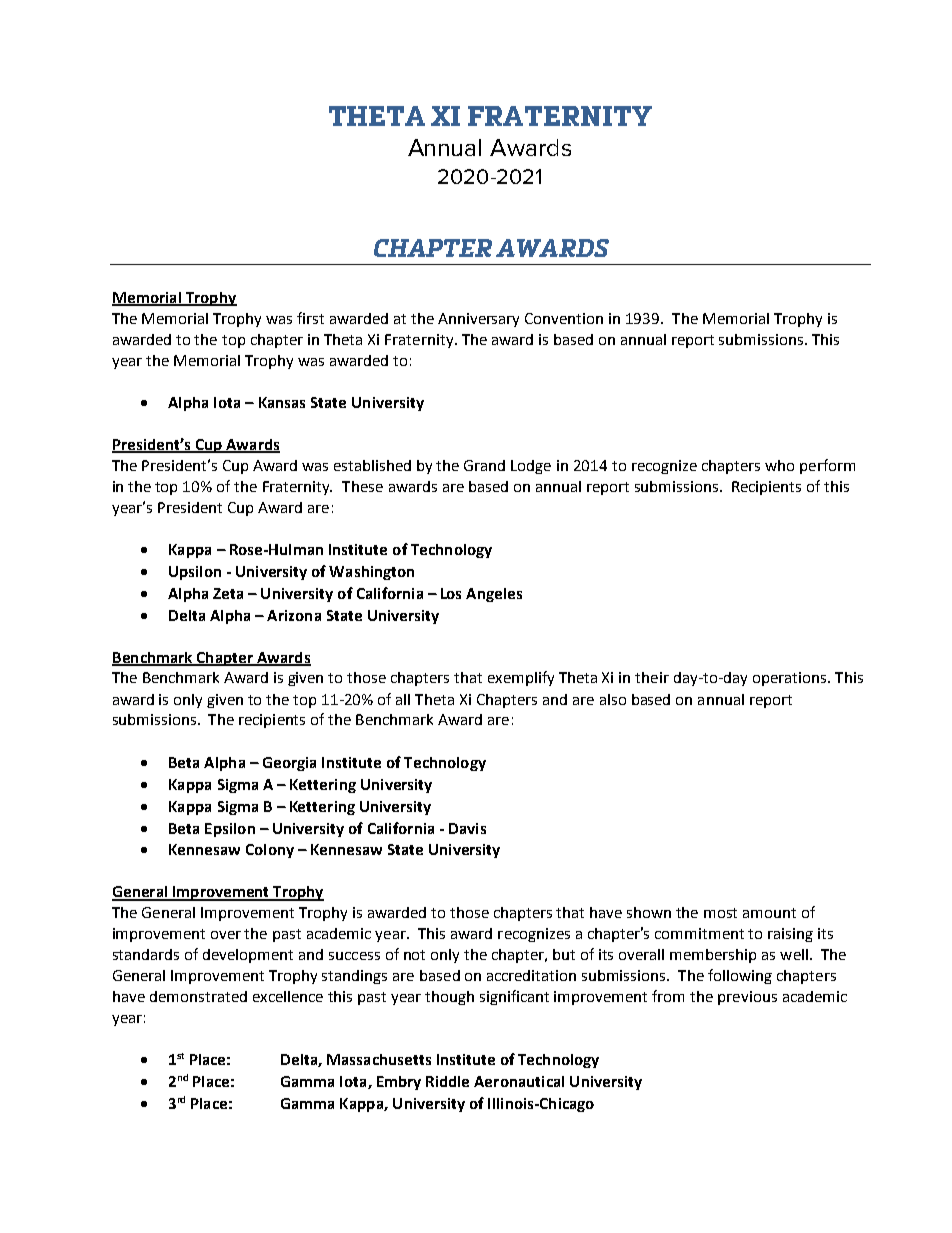 The width and height of the screenshot is (952, 1233). What do you see at coordinates (195, 573) in the screenshot?
I see `Upsilon` at bounding box center [195, 573].
